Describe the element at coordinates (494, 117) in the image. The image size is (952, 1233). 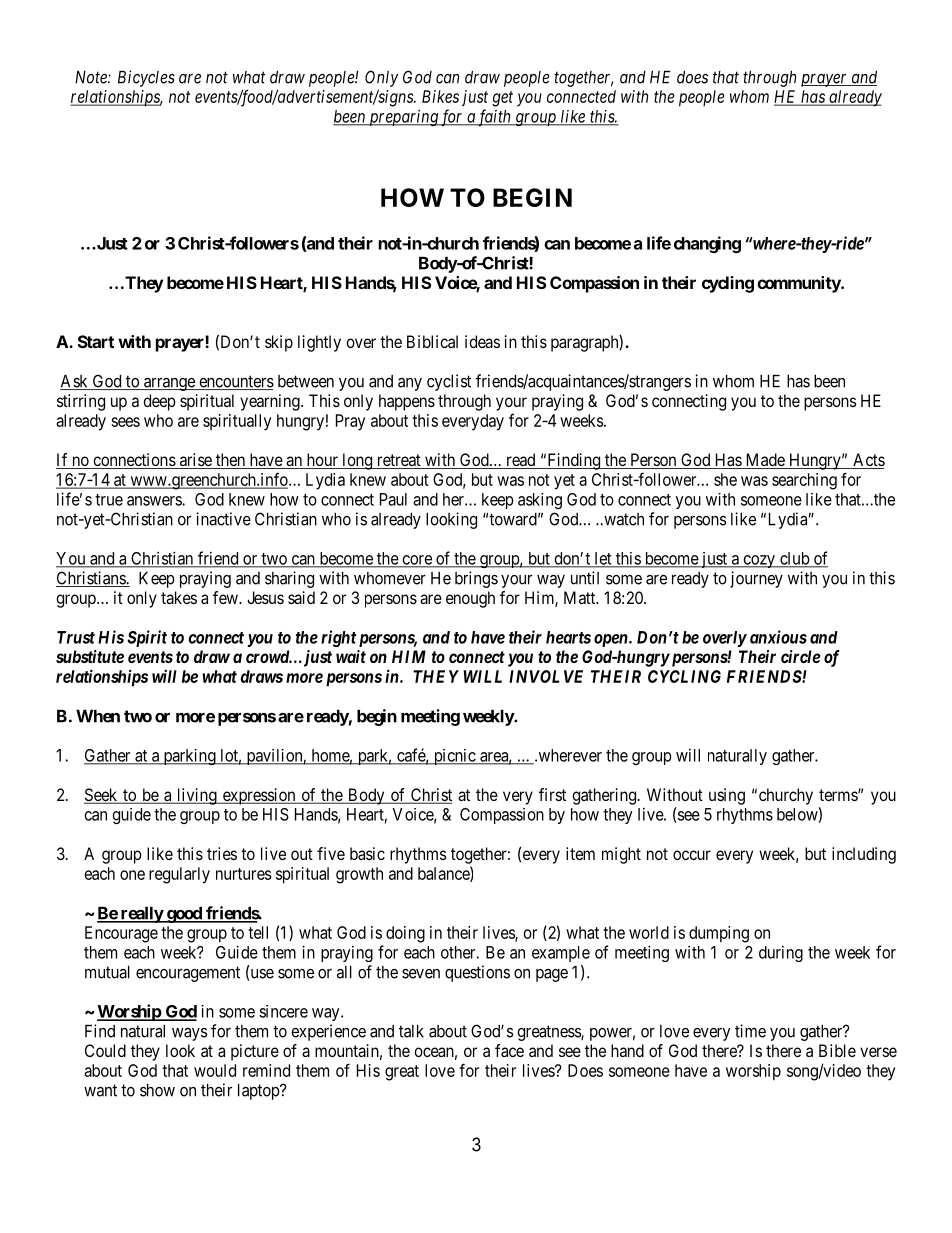
I see `faith` at that location.
